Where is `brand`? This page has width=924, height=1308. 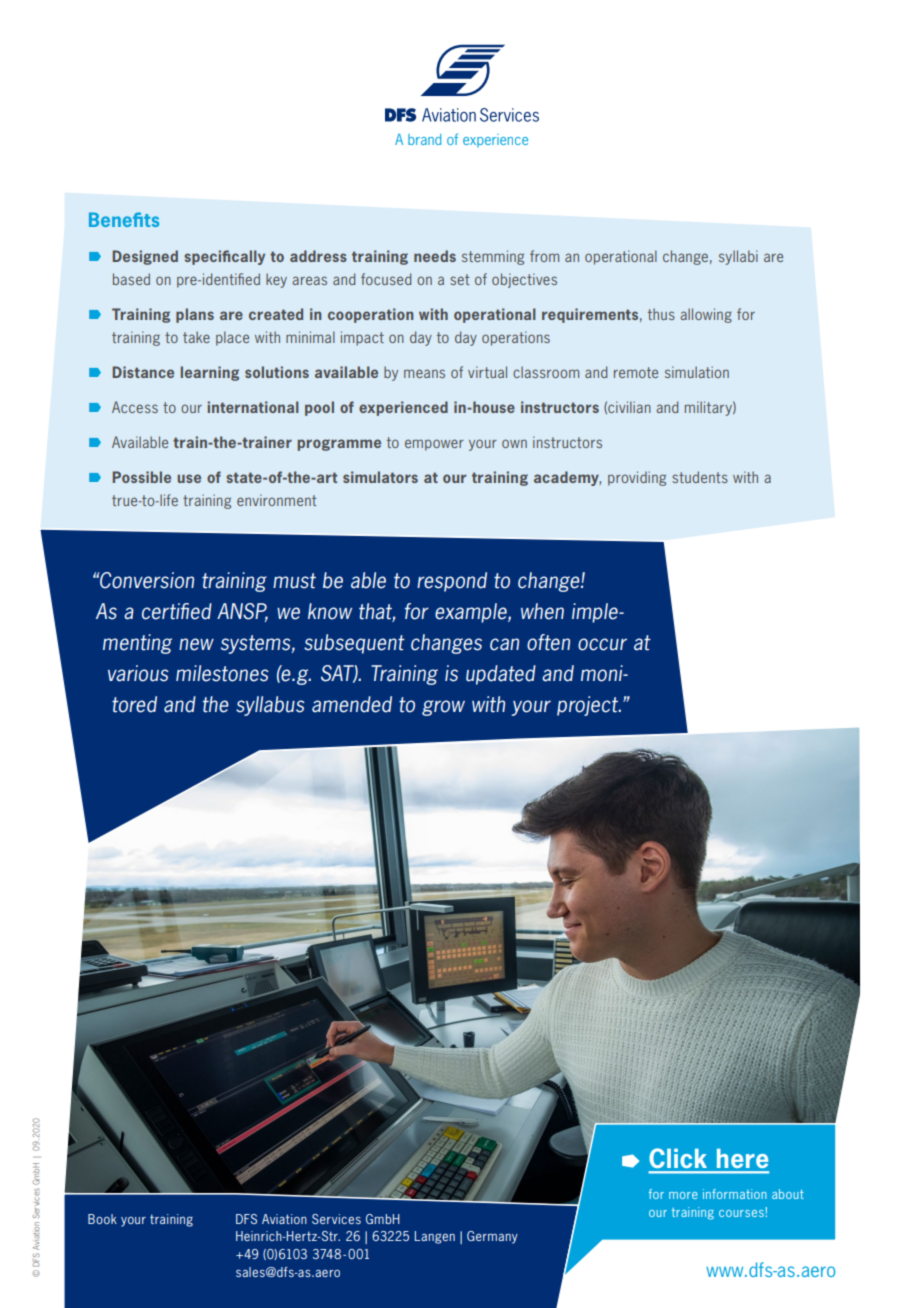
brand is located at coordinates (424, 139).
